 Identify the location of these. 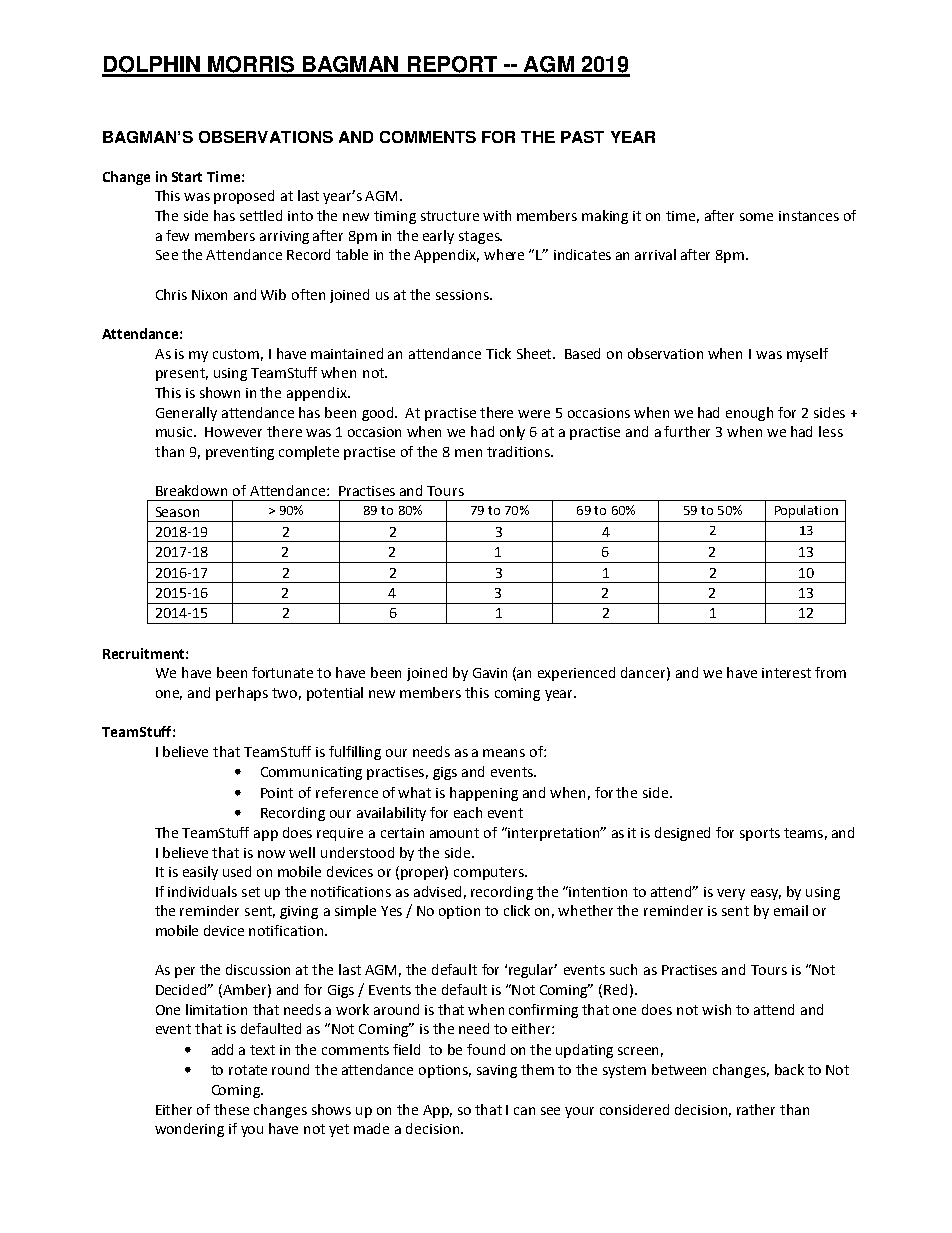
(231, 1109).
